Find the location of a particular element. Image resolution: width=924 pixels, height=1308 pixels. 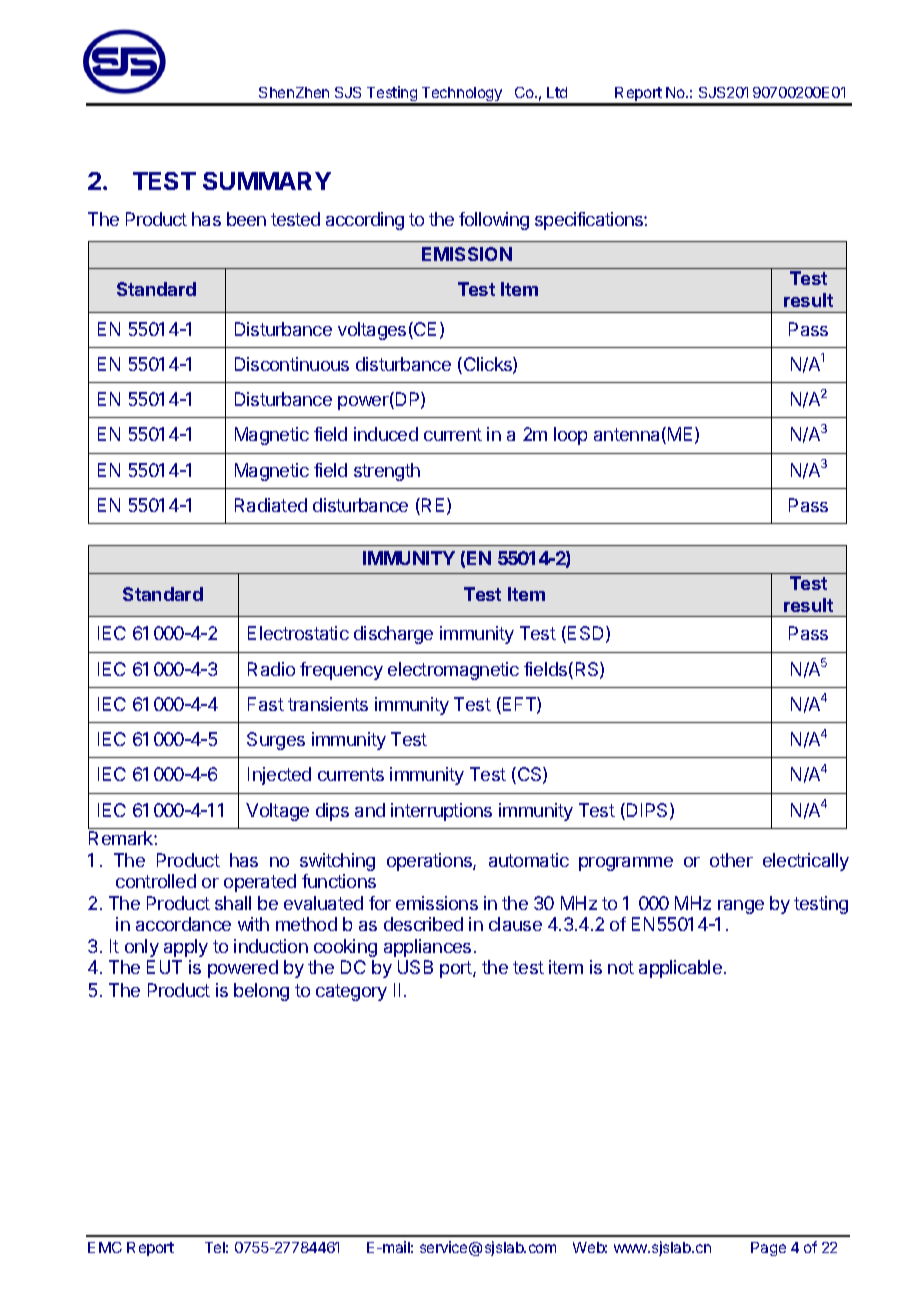

controlled is located at coordinates (156, 881).
